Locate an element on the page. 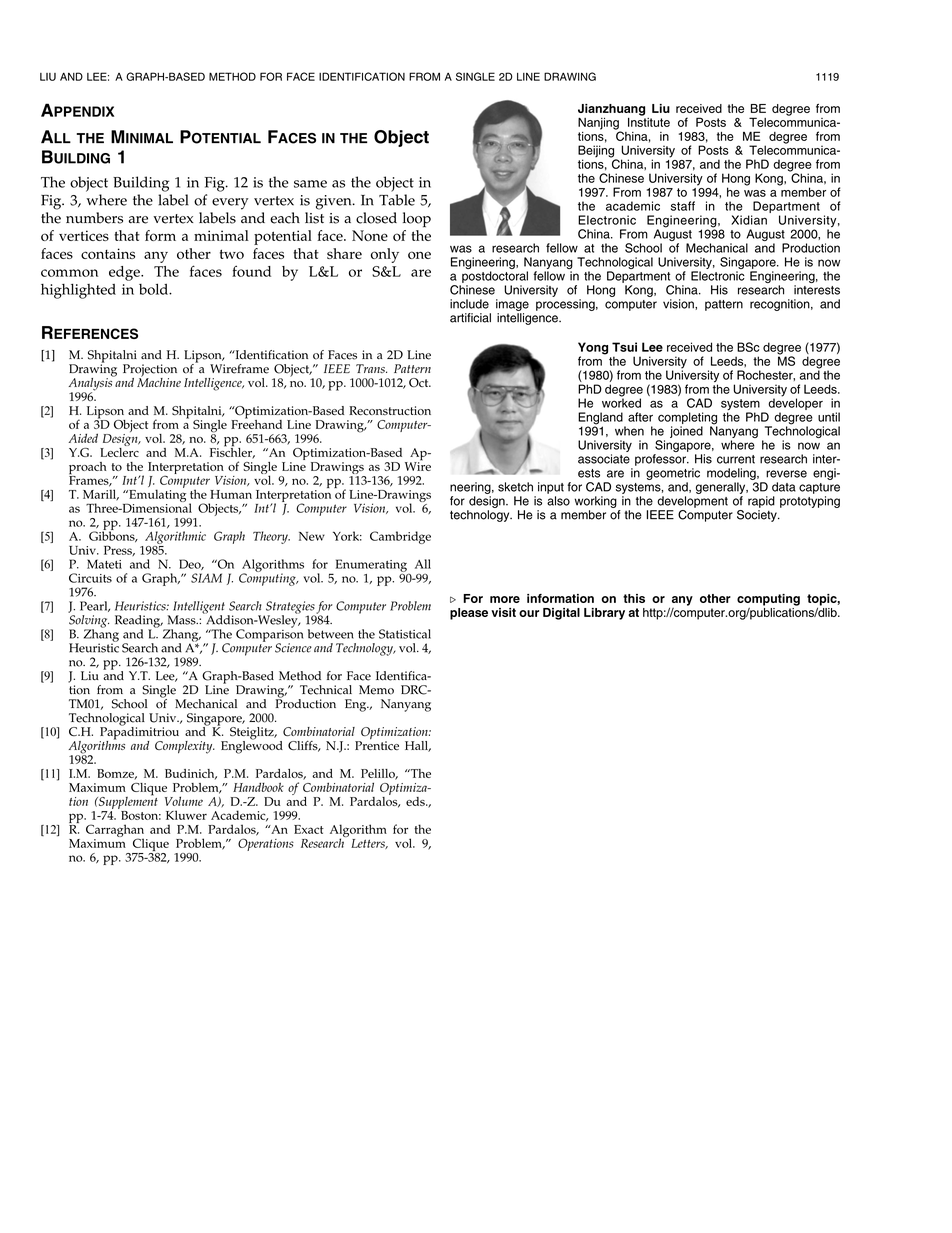  Table is located at coordinates (397, 200).
